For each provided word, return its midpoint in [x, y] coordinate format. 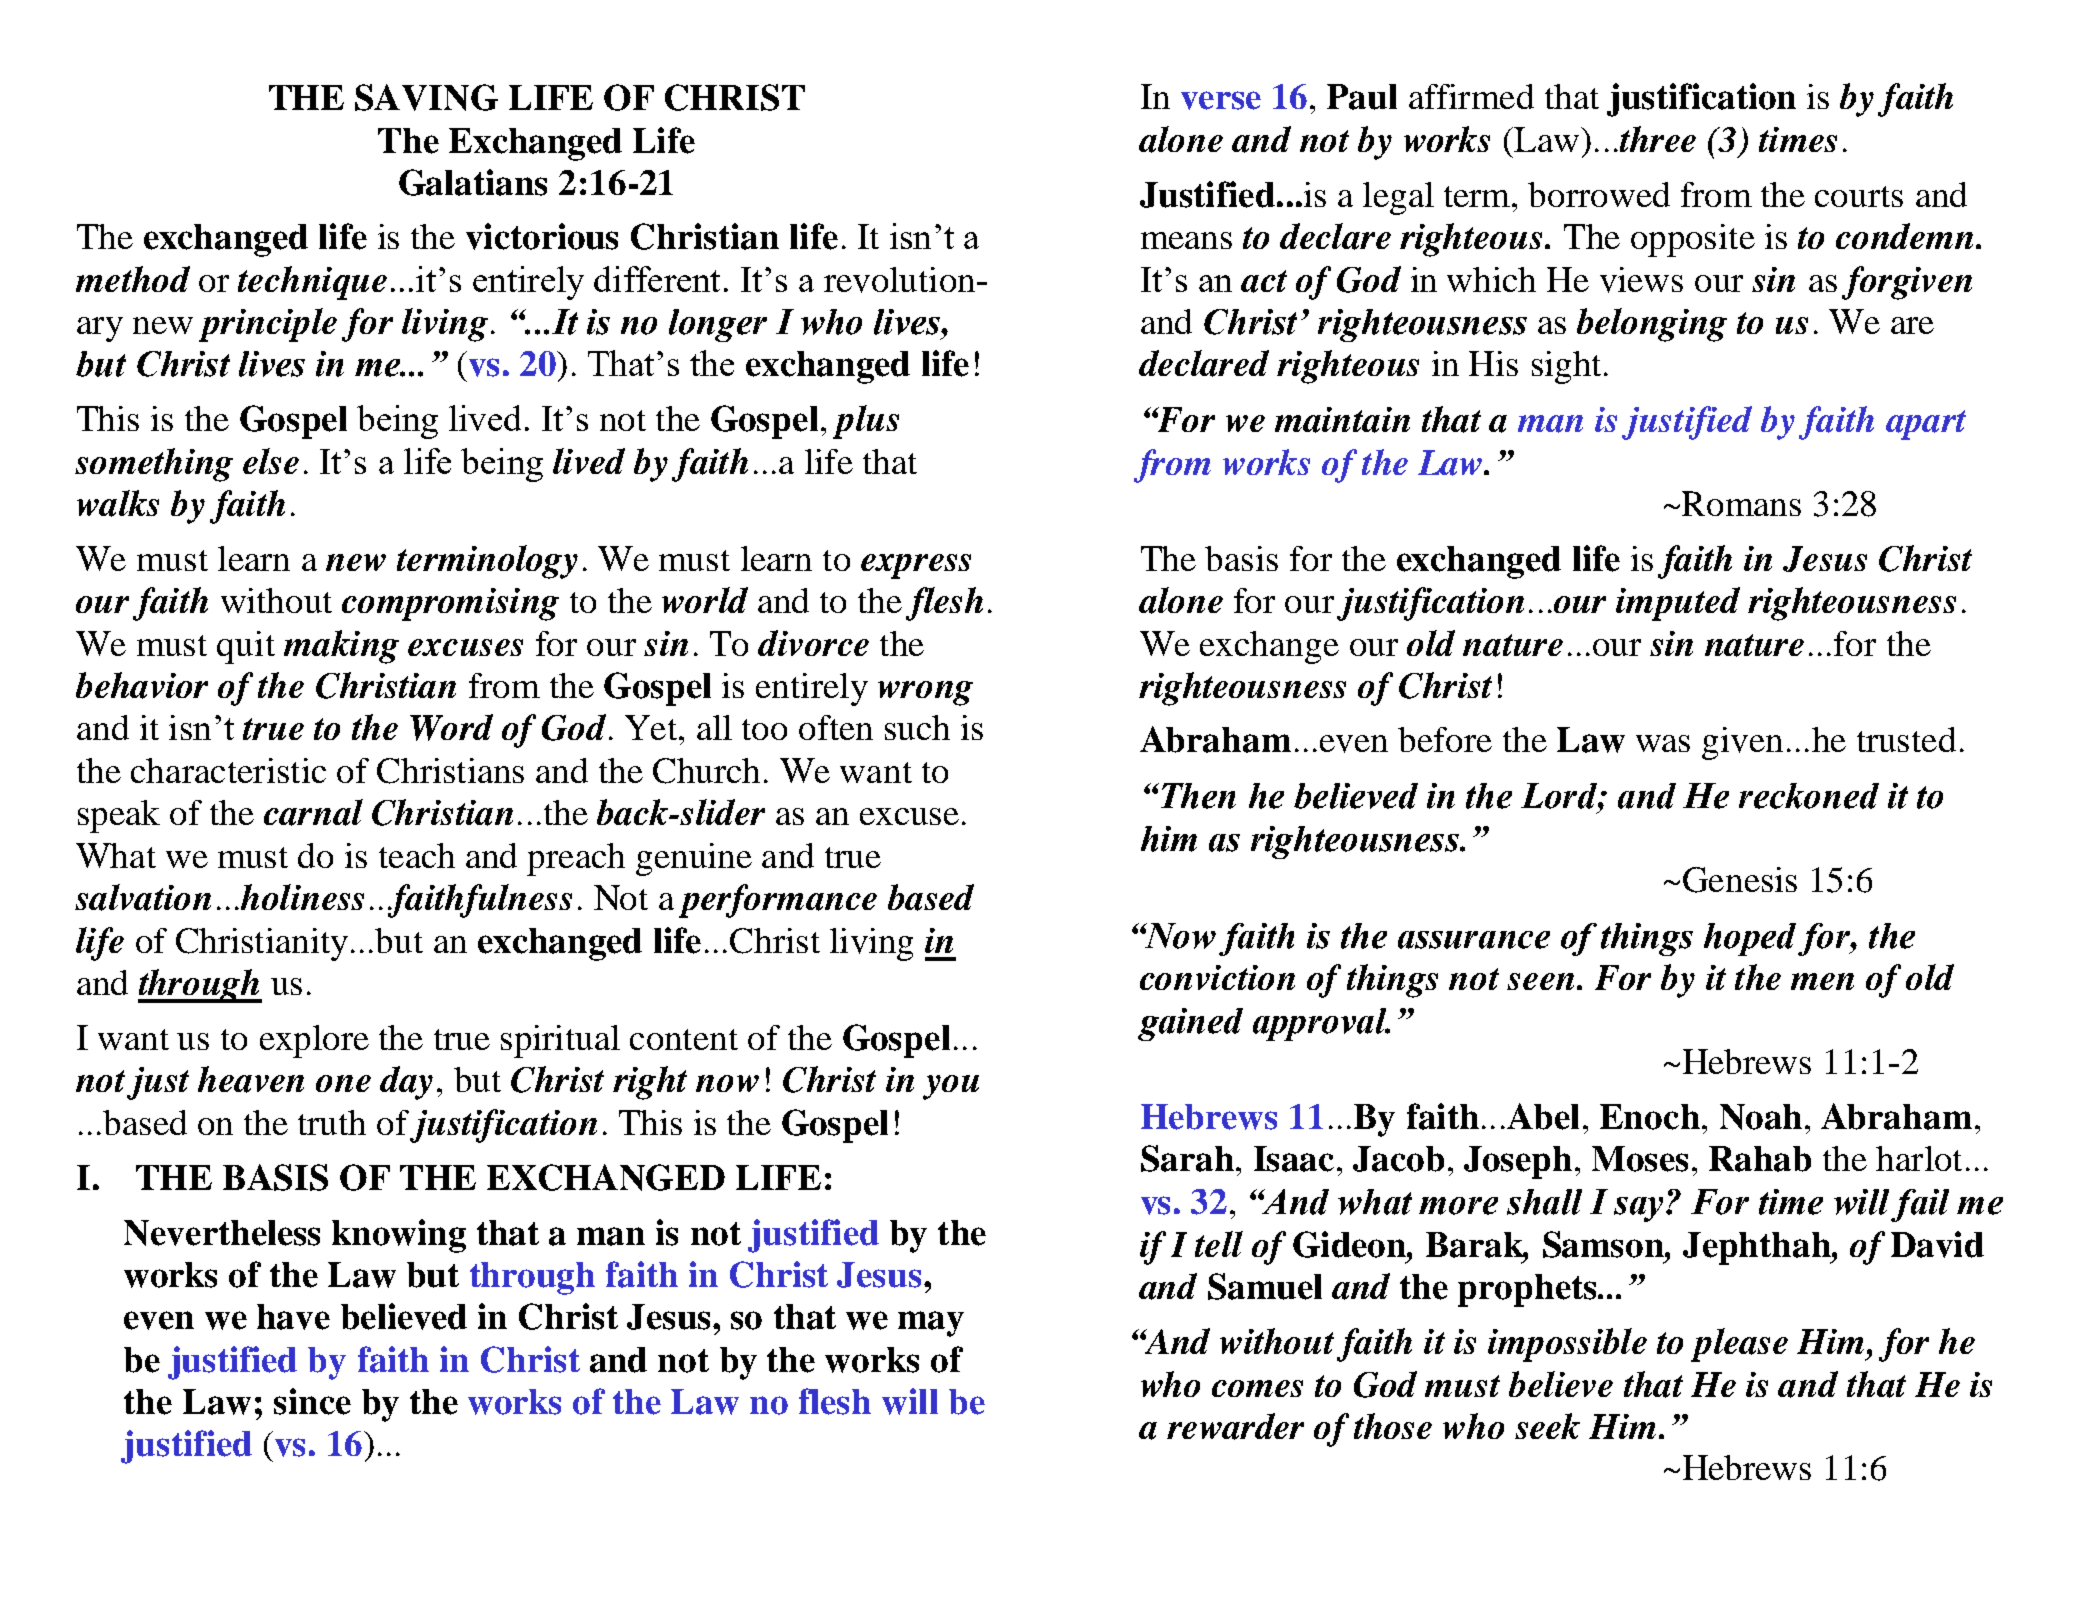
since [312, 1401]
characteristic [228, 770]
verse [1221, 100]
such [917, 727]
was [1663, 743]
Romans [1741, 503]
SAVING [426, 97]
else [271, 461]
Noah [1761, 1117]
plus [866, 422]
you [951, 1087]
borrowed [1599, 194]
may [931, 1324]
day [406, 1083]
